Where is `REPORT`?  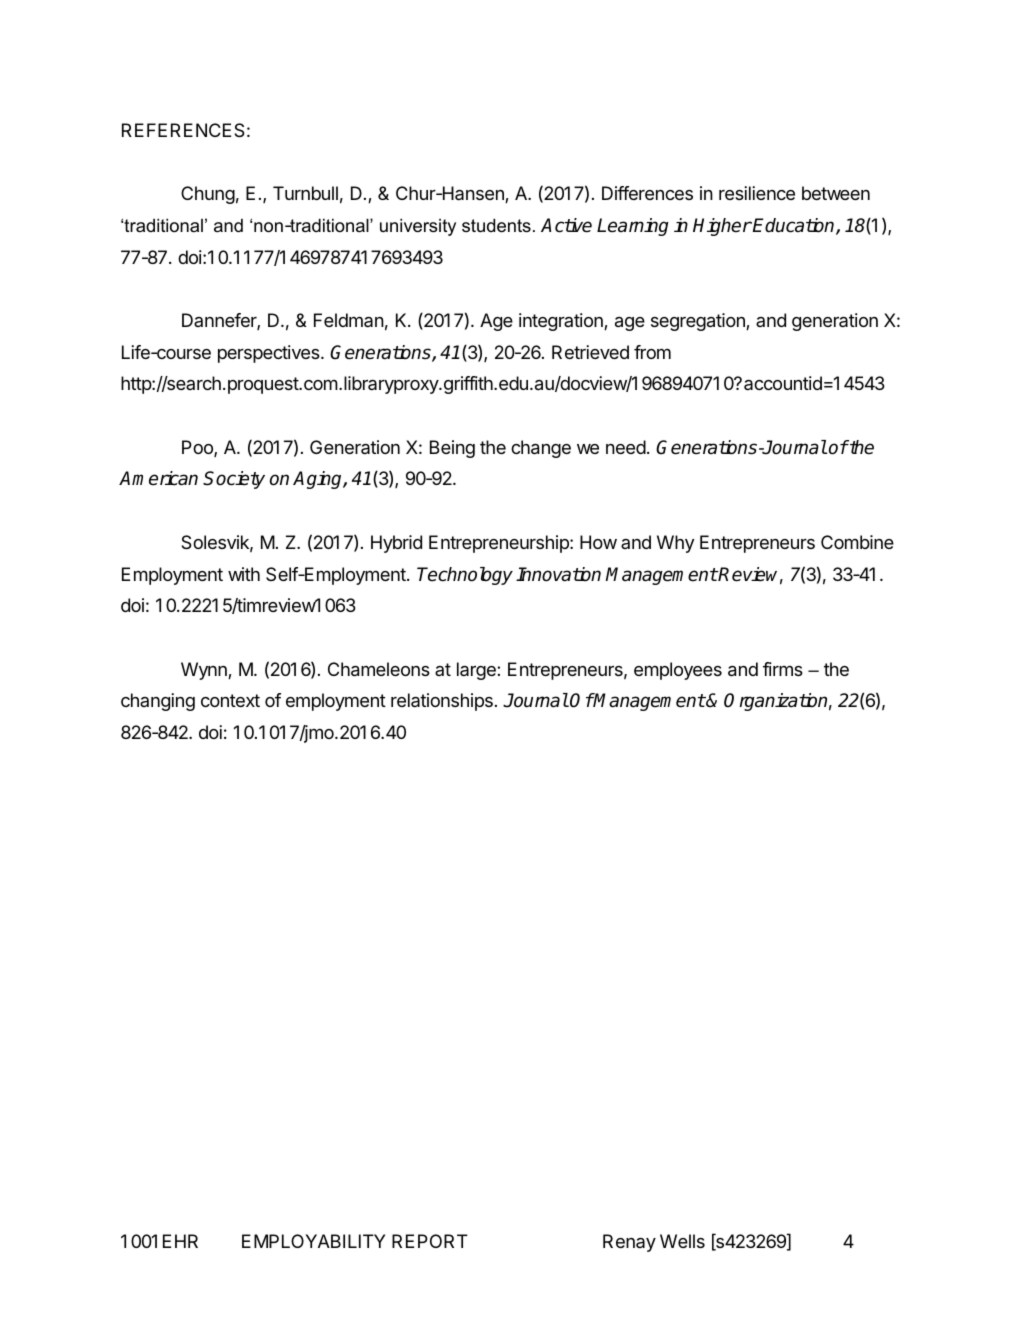 REPORT is located at coordinates (430, 1241).
